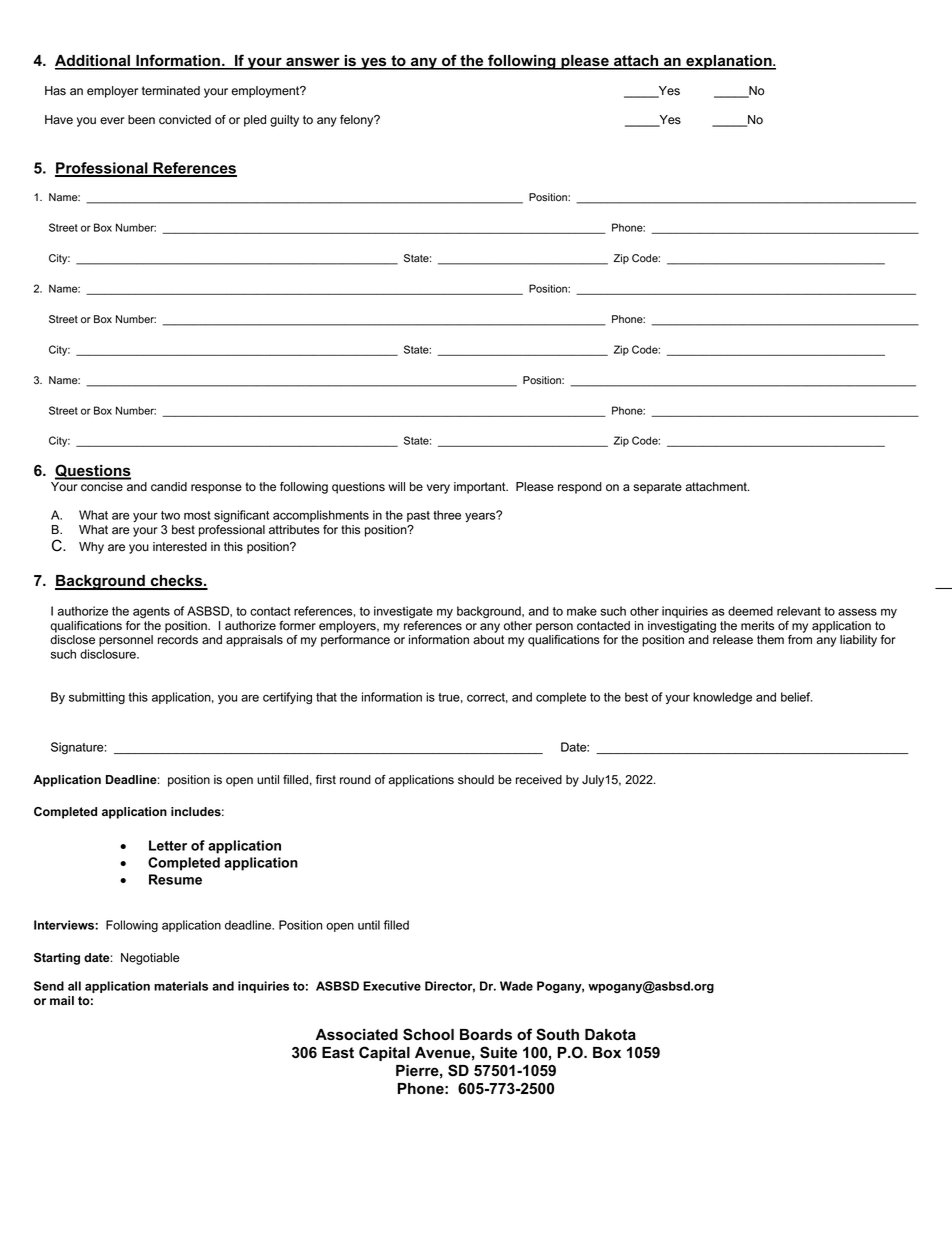 Image resolution: width=952 pixels, height=1233 pixels. I want to click on knowledge, so click(722, 698).
